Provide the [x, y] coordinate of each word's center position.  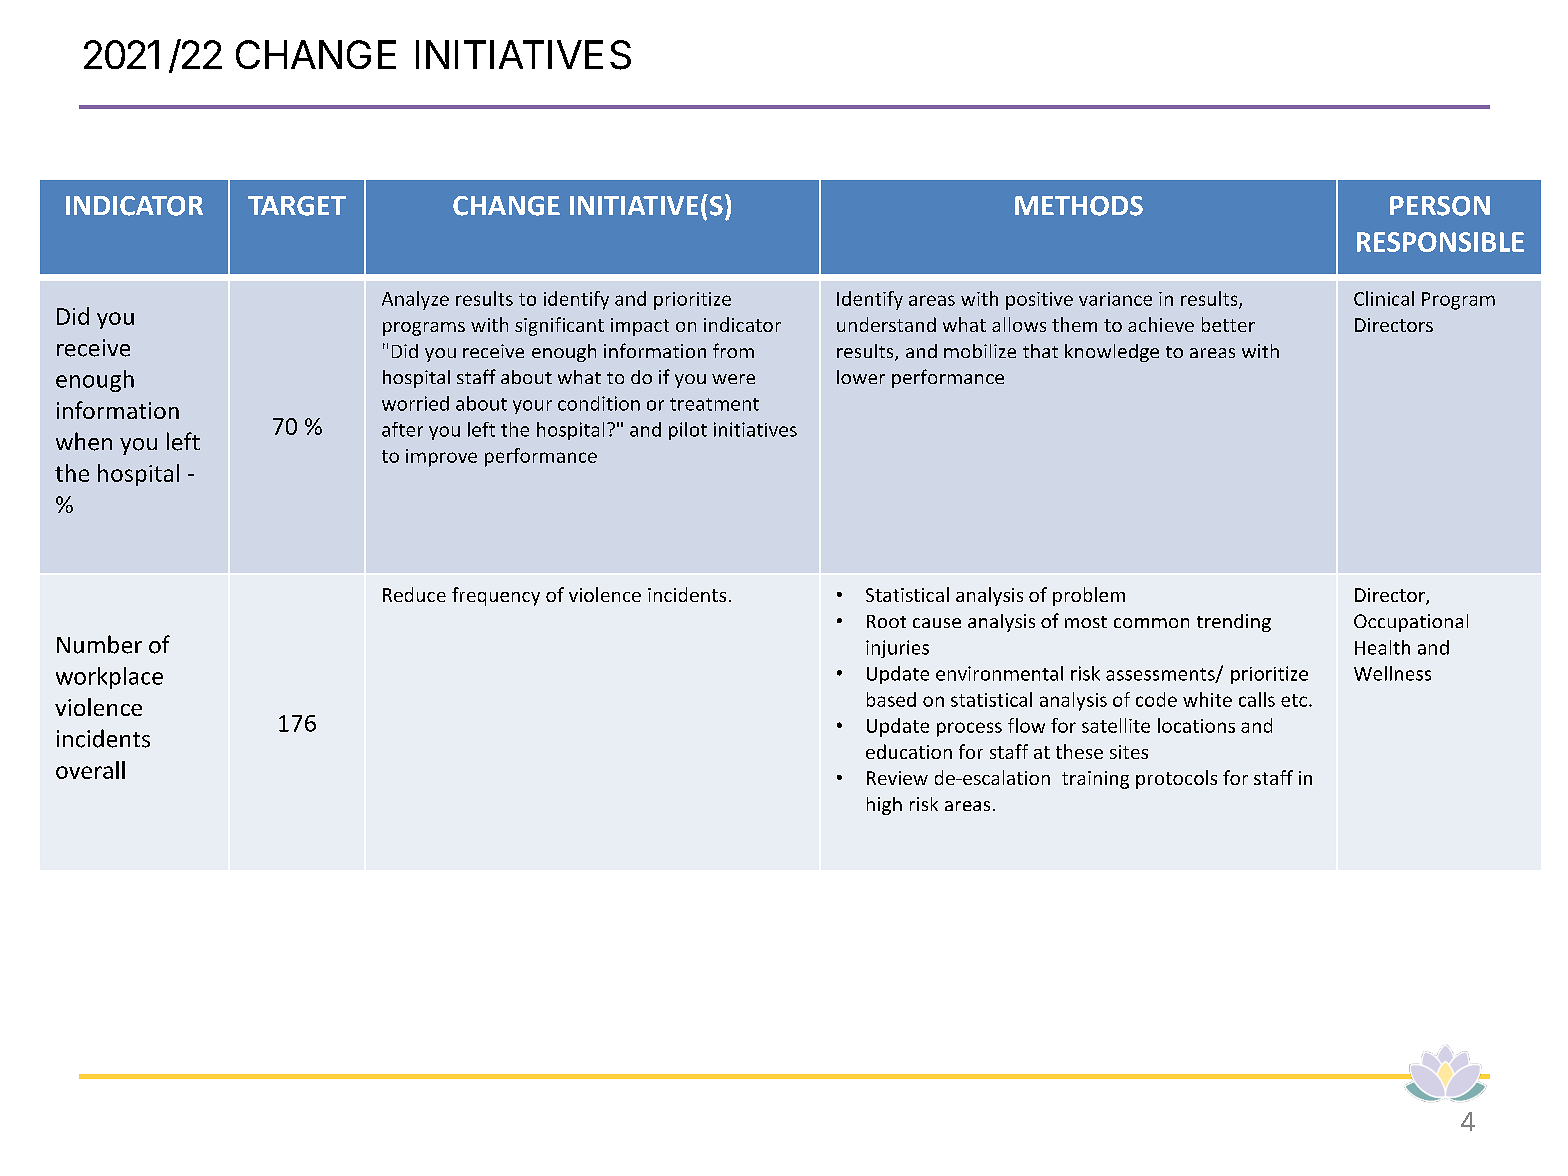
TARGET [297, 206]
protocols [1176, 779]
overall [90, 770]
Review [897, 778]
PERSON [1440, 206]
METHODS [1079, 206]
